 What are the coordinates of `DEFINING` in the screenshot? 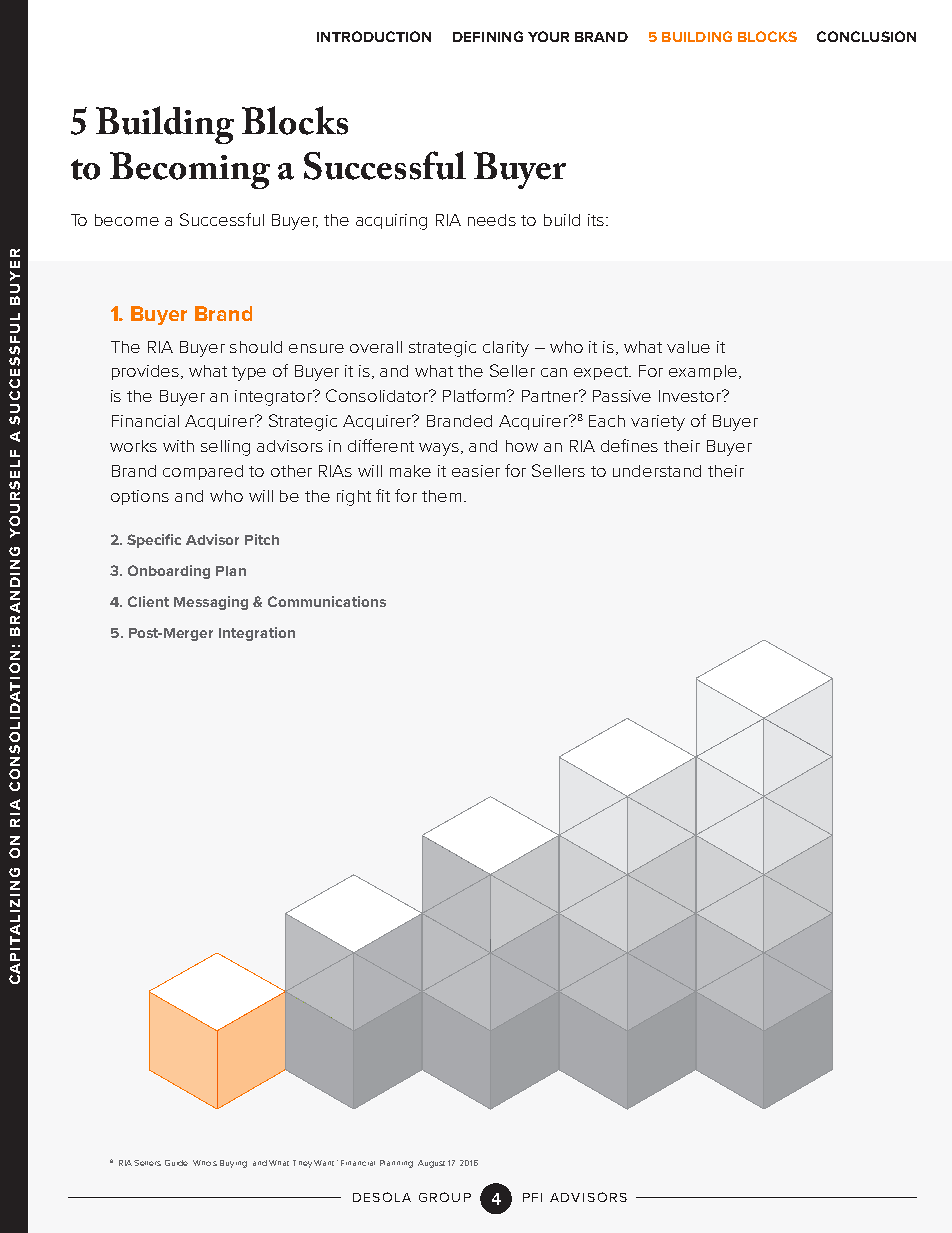 It's located at (488, 36).
